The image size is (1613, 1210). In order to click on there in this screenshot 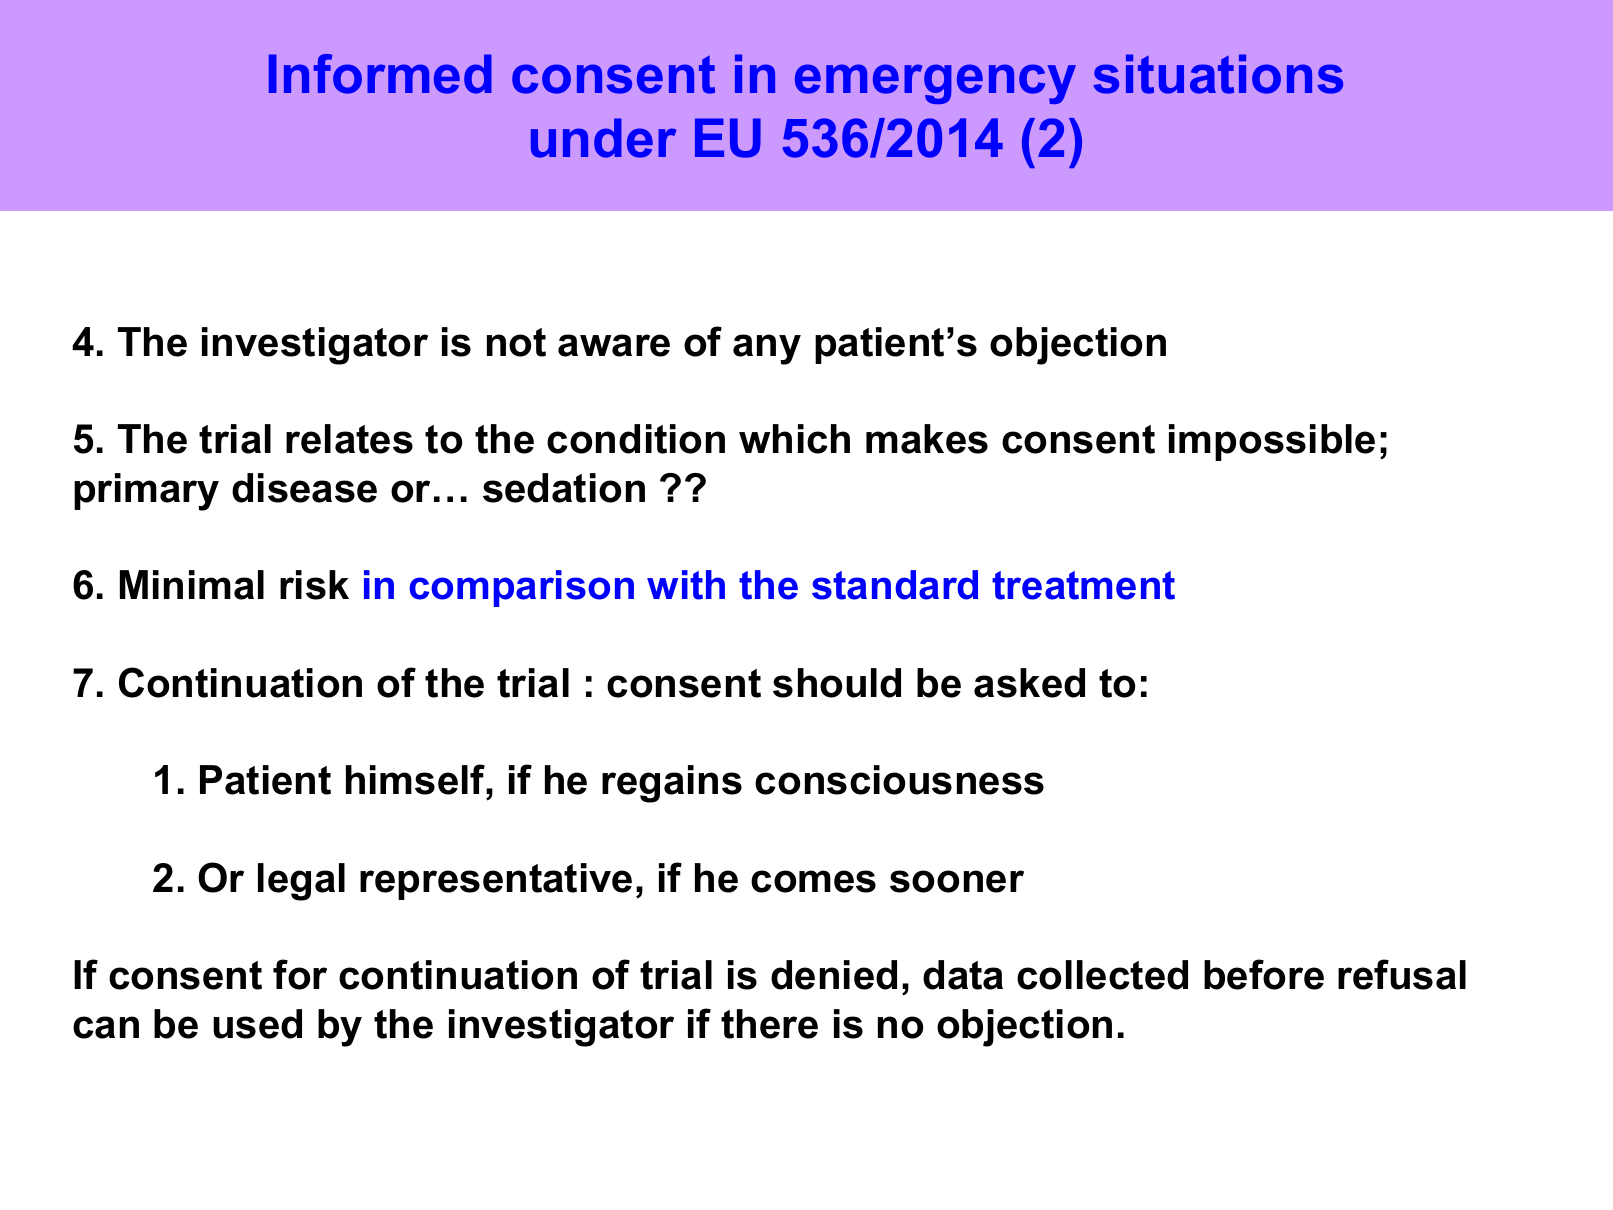, I will do `click(769, 1024)`.
